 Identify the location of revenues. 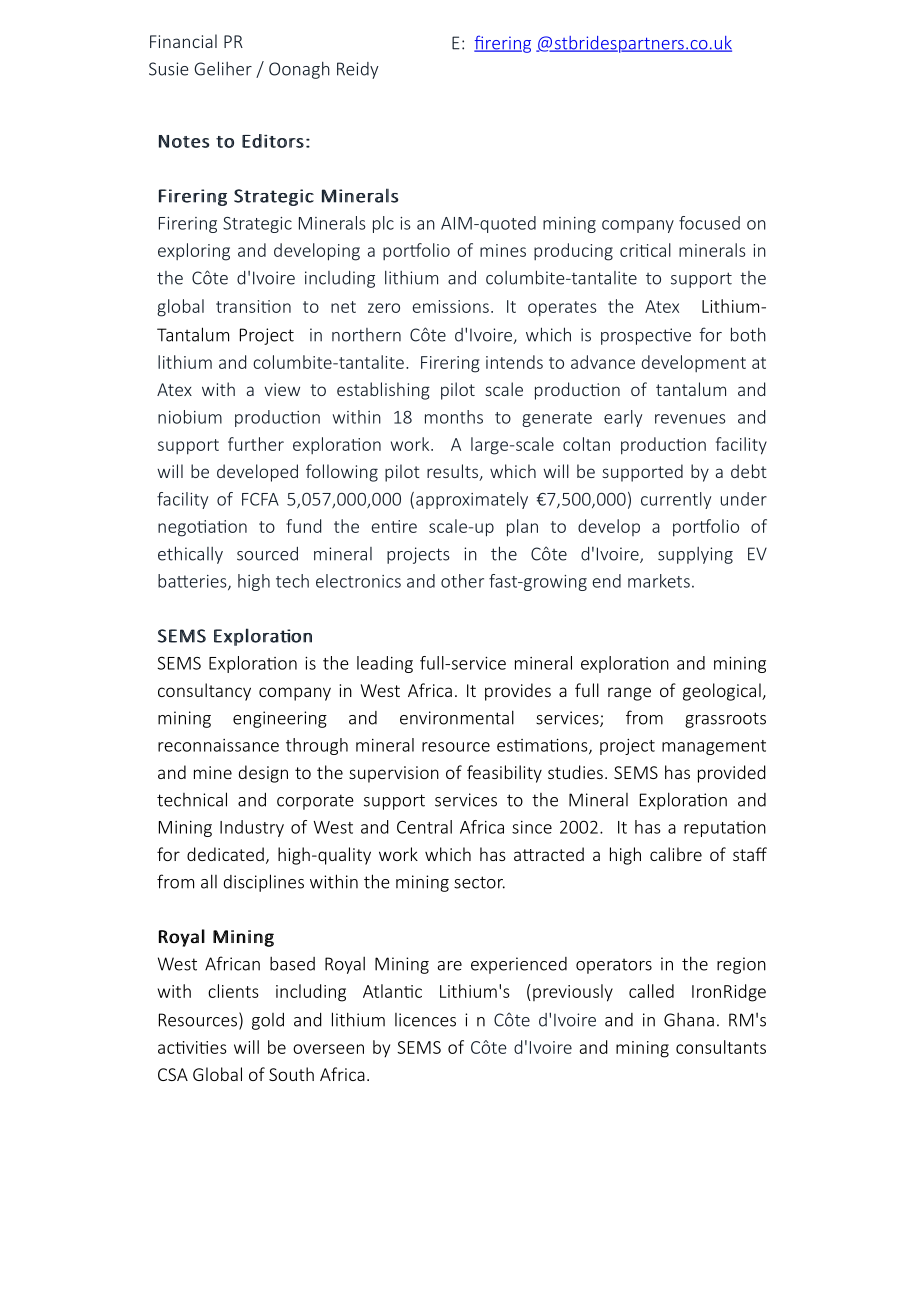
(690, 419).
